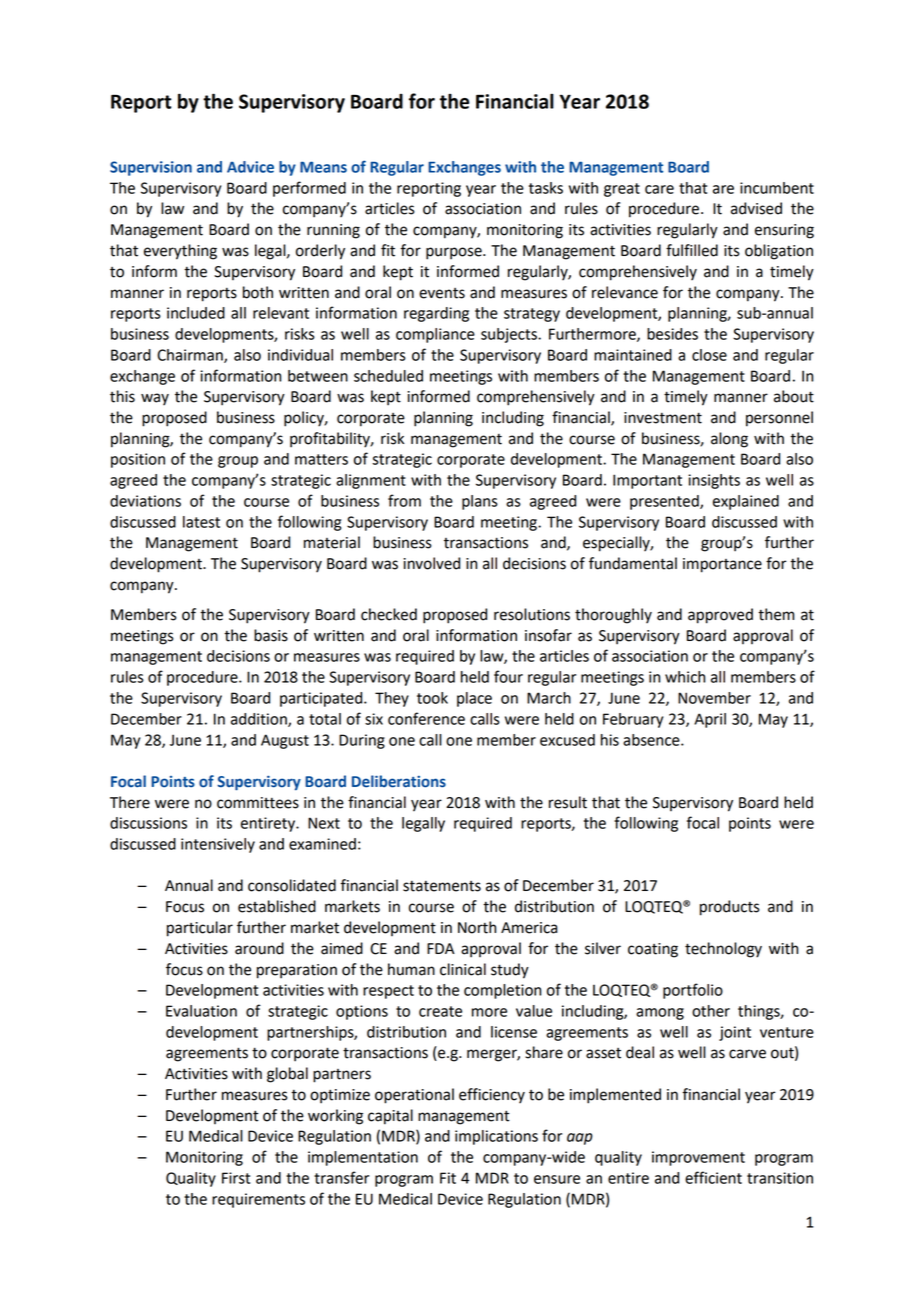 The height and width of the screenshot is (1308, 924). What do you see at coordinates (480, 502) in the screenshot?
I see `plans` at bounding box center [480, 502].
